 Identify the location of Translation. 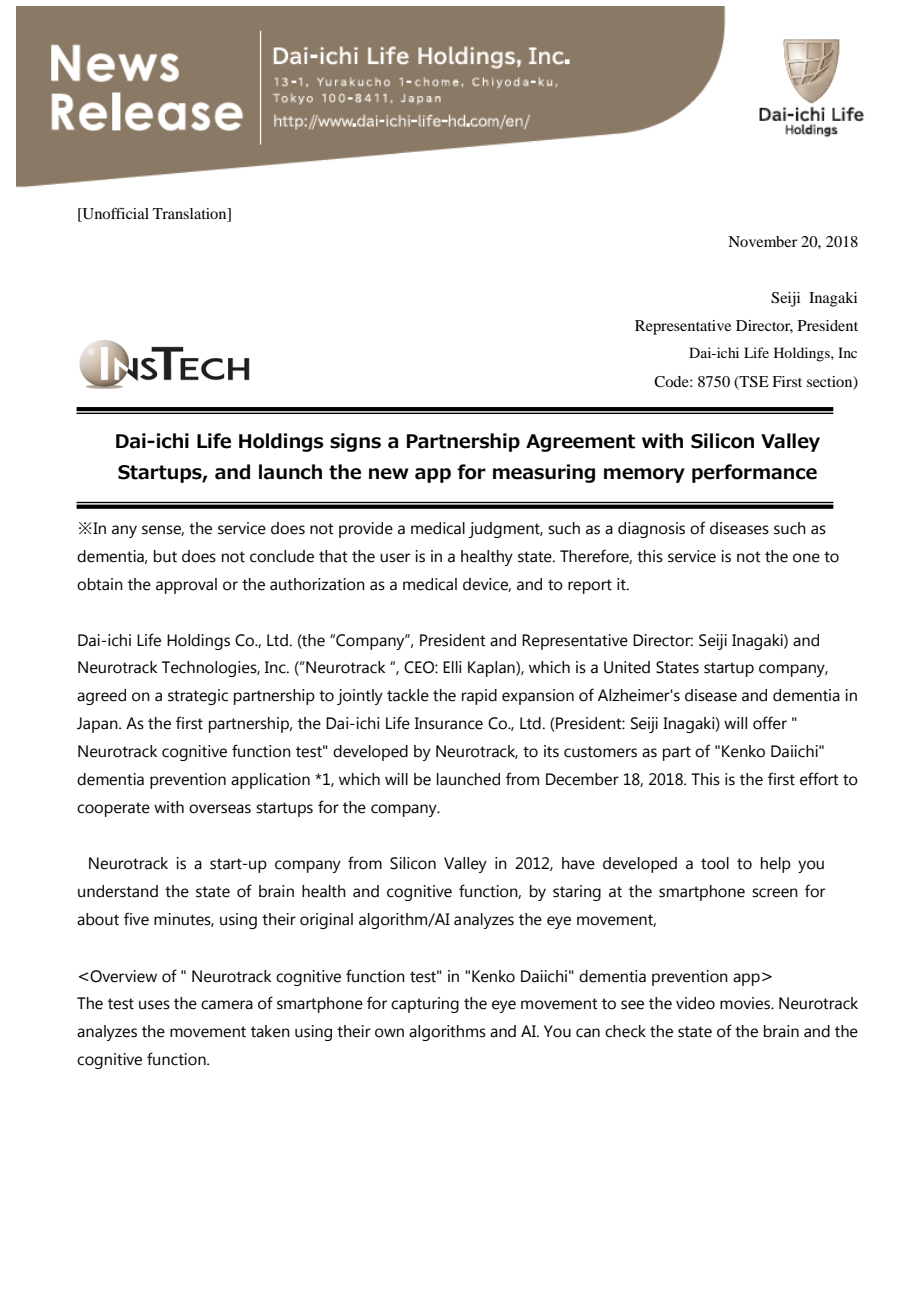
(191, 215).
